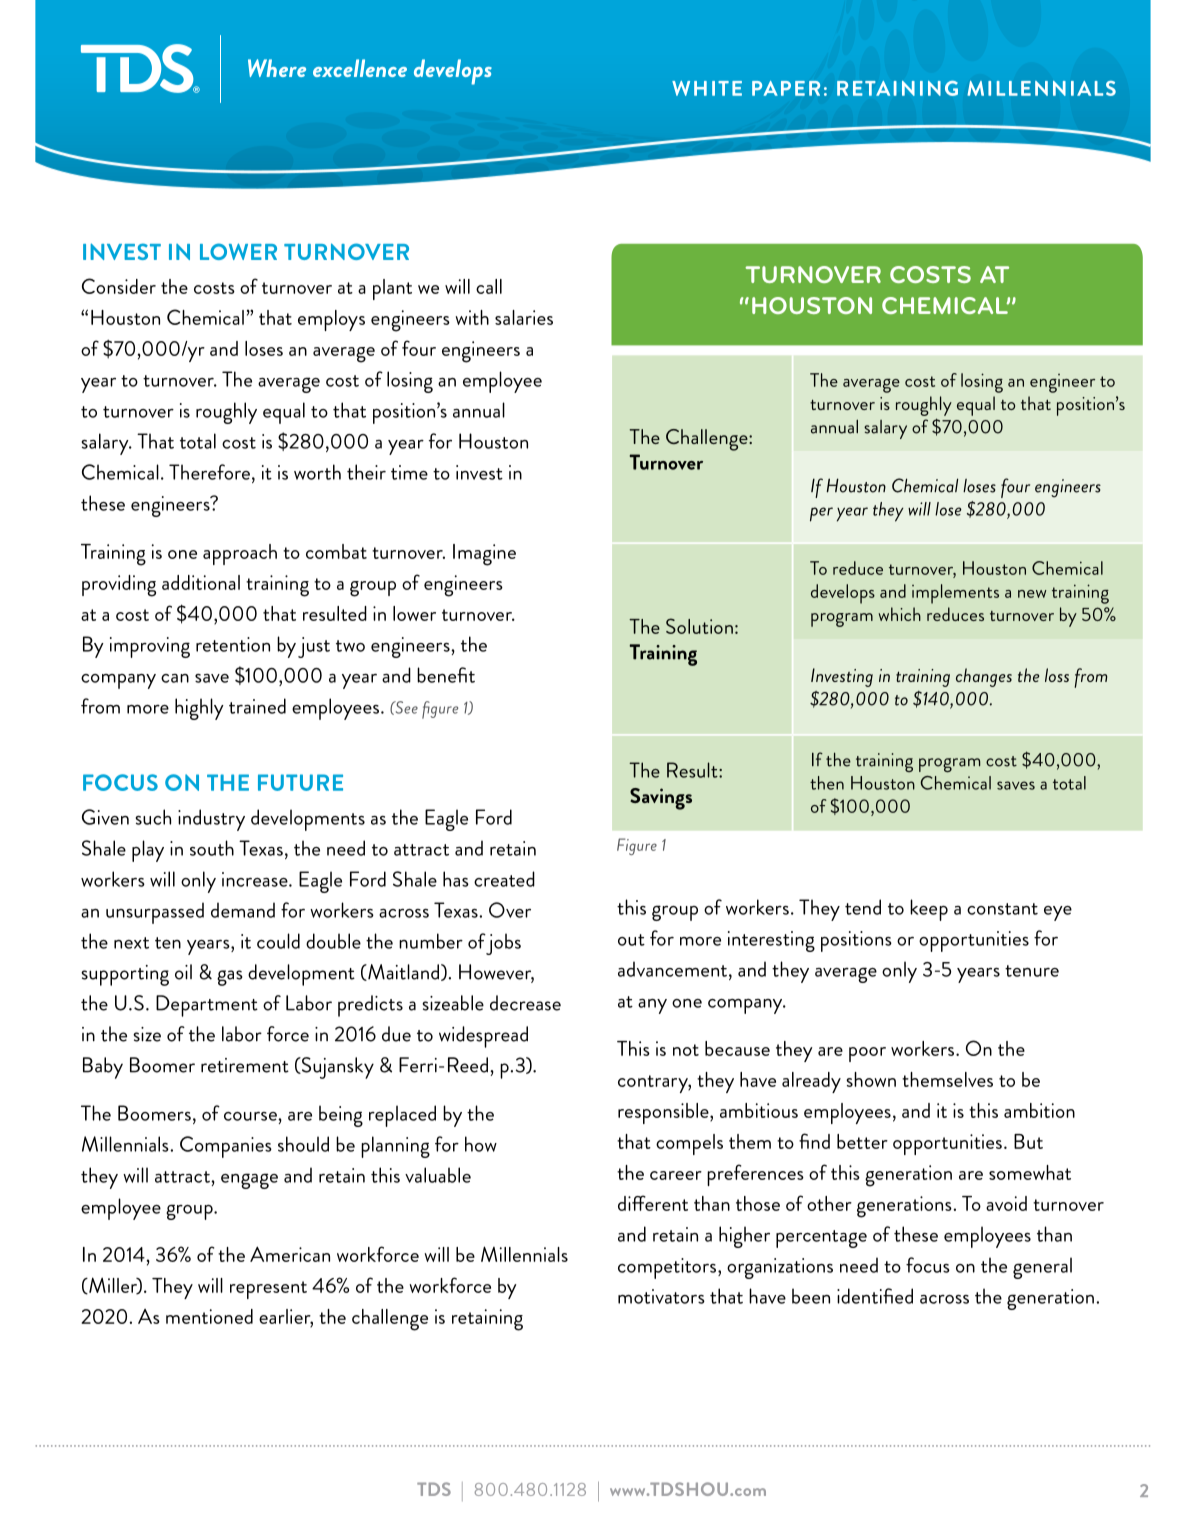 The height and width of the page is (1532, 1184). Describe the element at coordinates (243, 910) in the page. I see `demand` at that location.
